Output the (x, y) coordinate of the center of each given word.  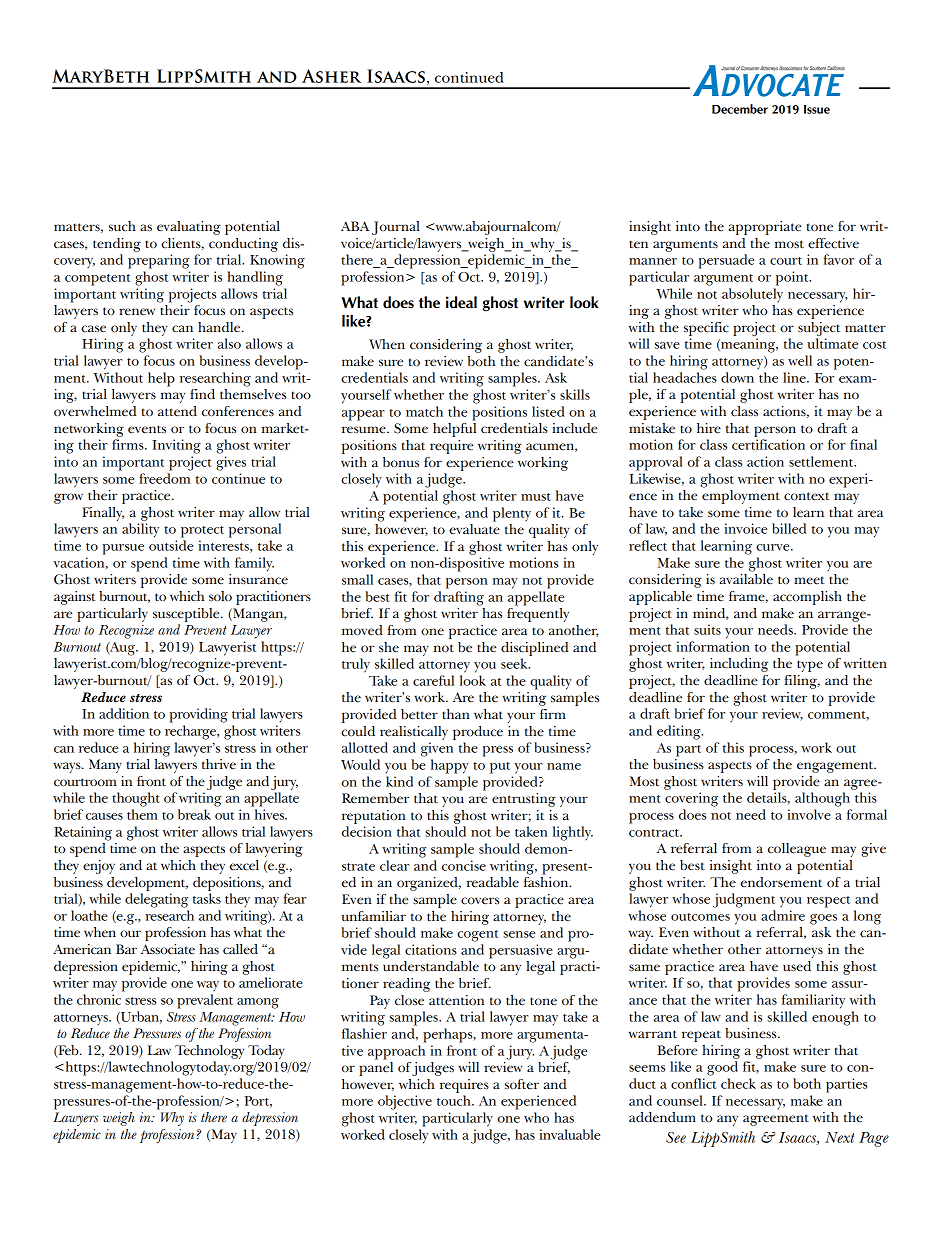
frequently (538, 615)
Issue (817, 109)
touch (455, 1100)
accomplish (807, 598)
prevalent (205, 1001)
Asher (332, 76)
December (740, 109)
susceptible (187, 615)
